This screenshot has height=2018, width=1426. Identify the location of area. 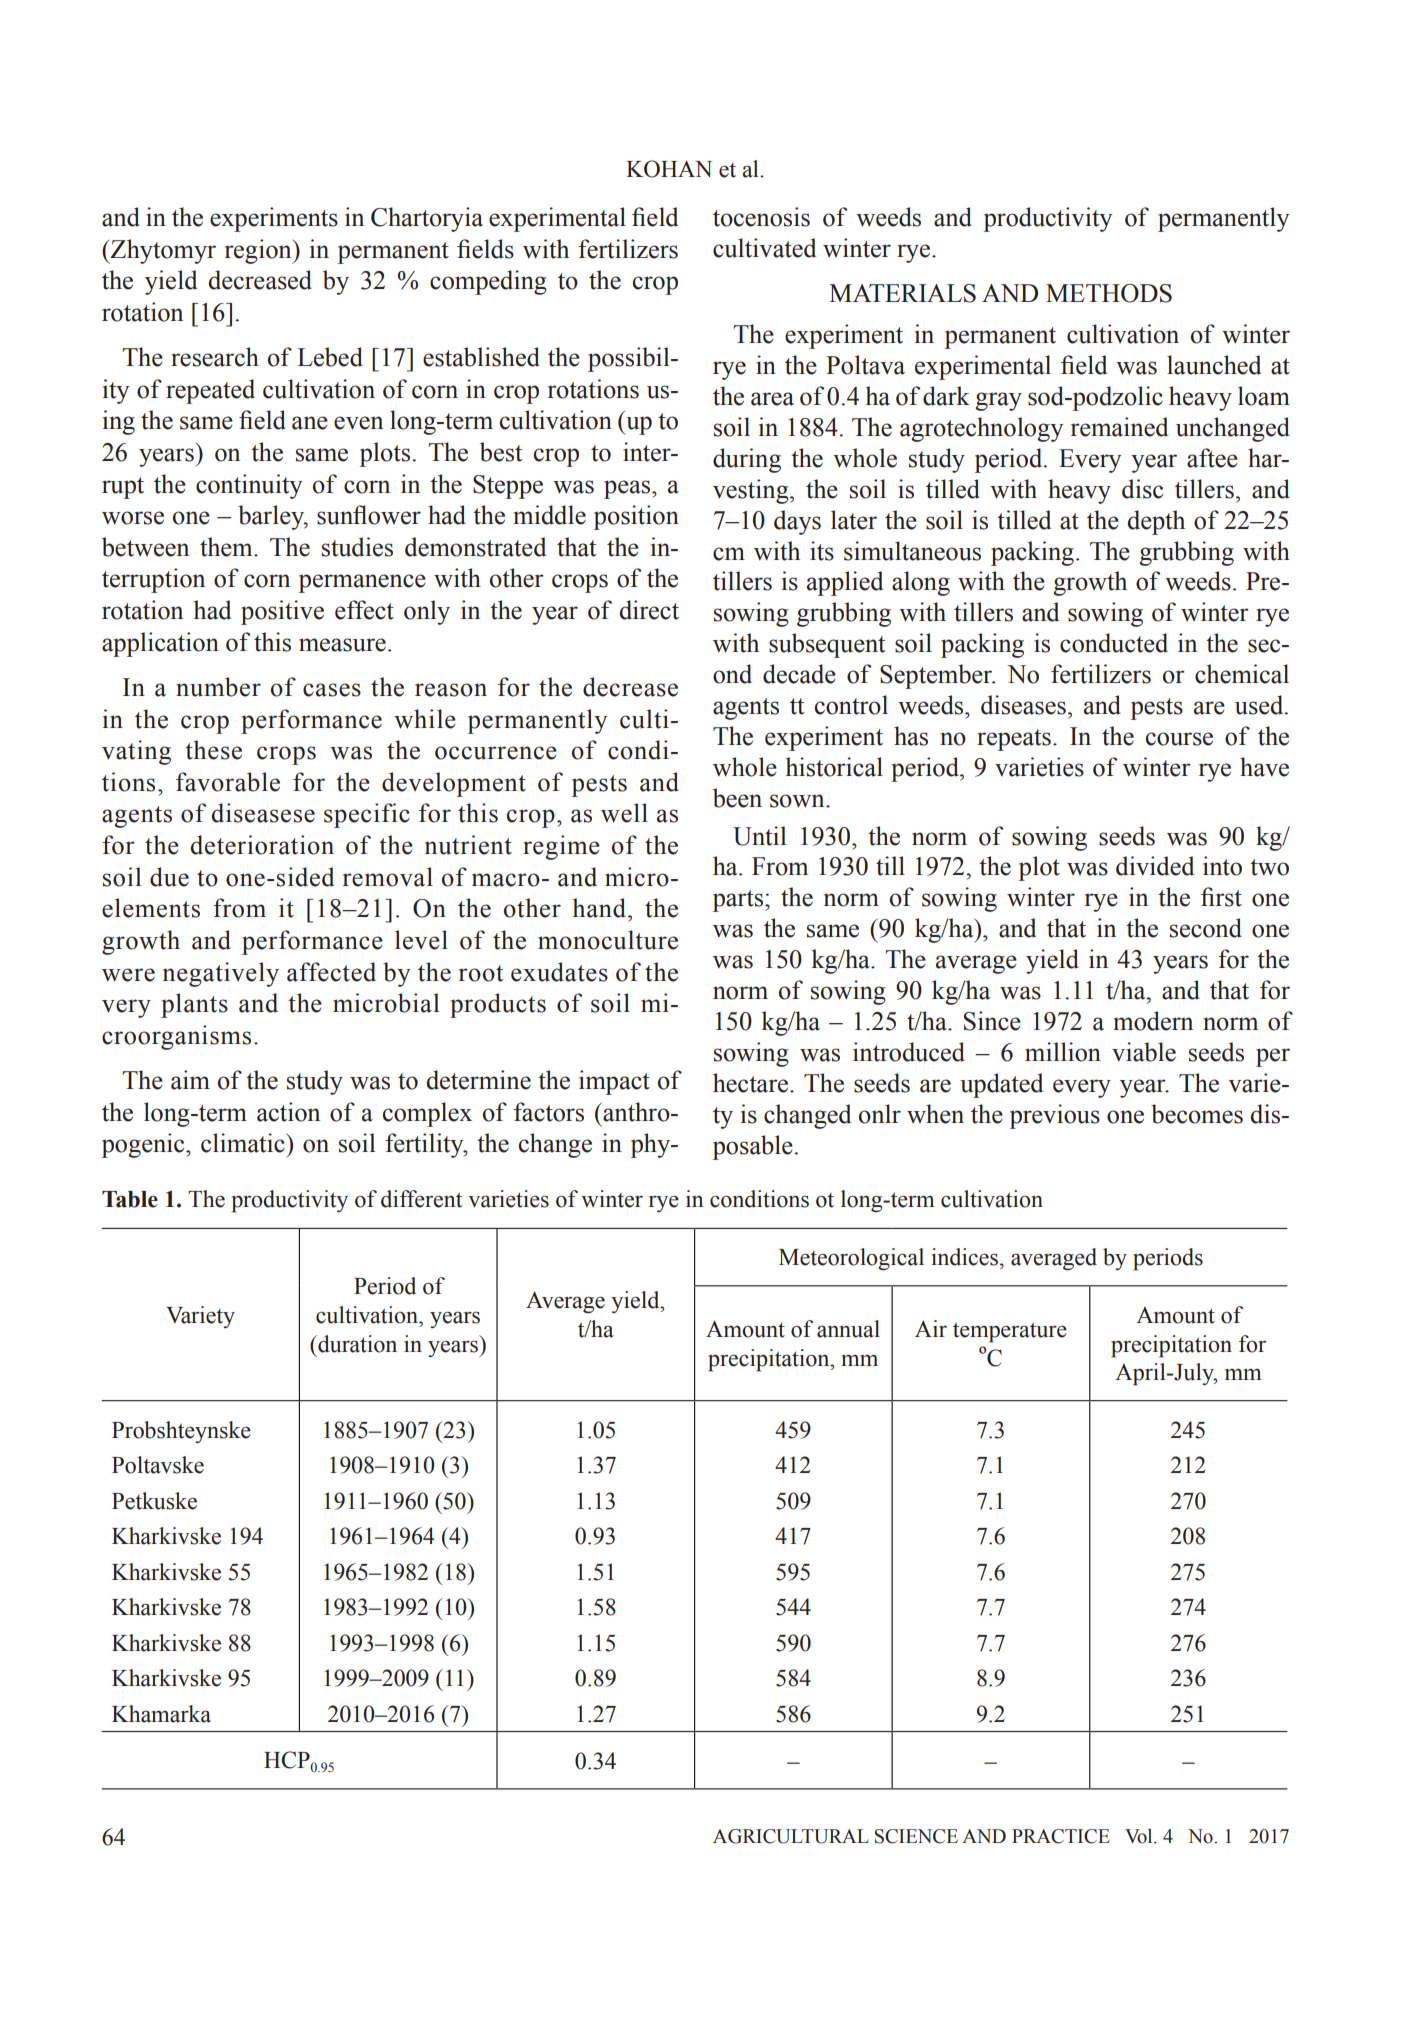
(772, 399).
